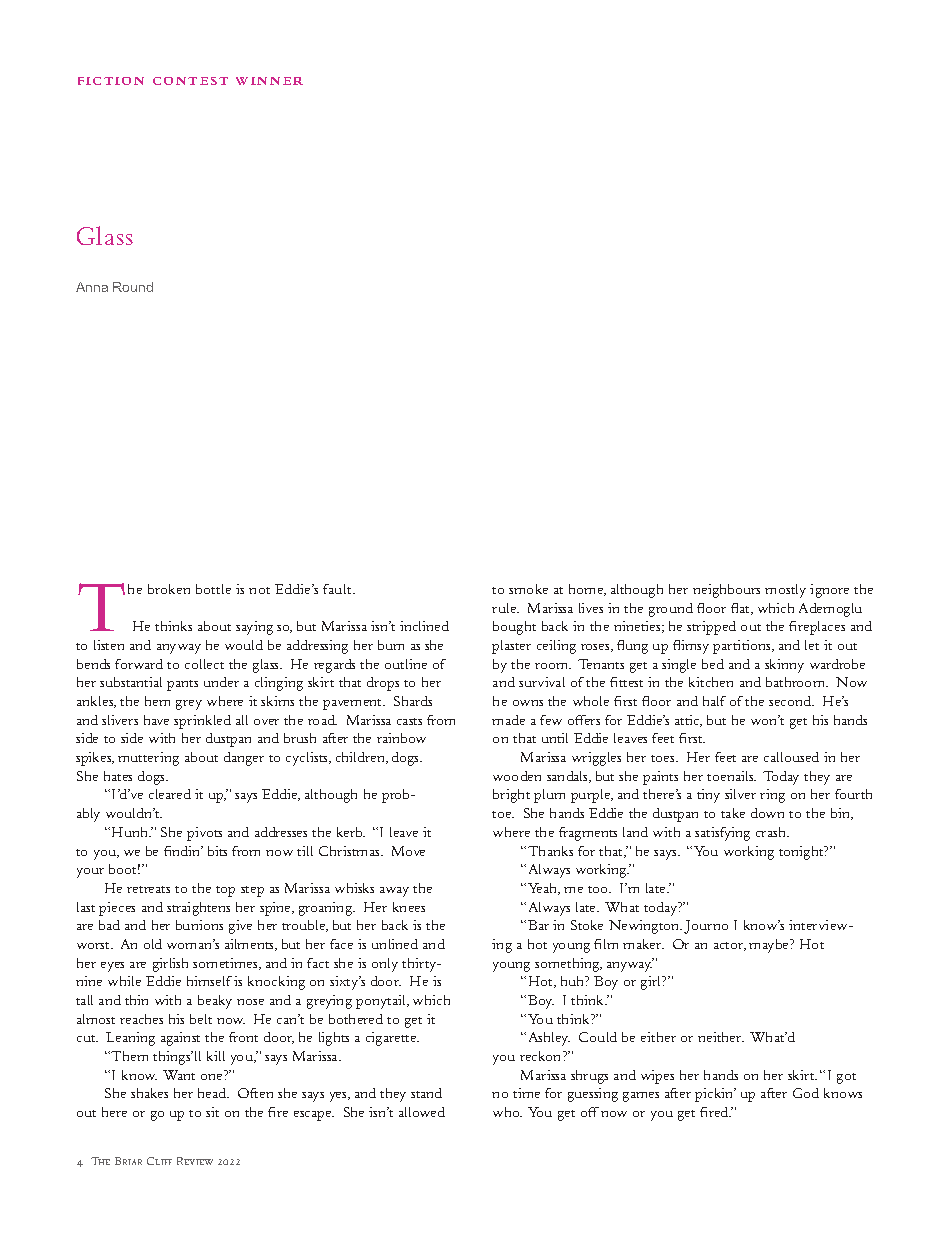 This screenshot has height=1233, width=952. I want to click on neighbours, so click(726, 591).
